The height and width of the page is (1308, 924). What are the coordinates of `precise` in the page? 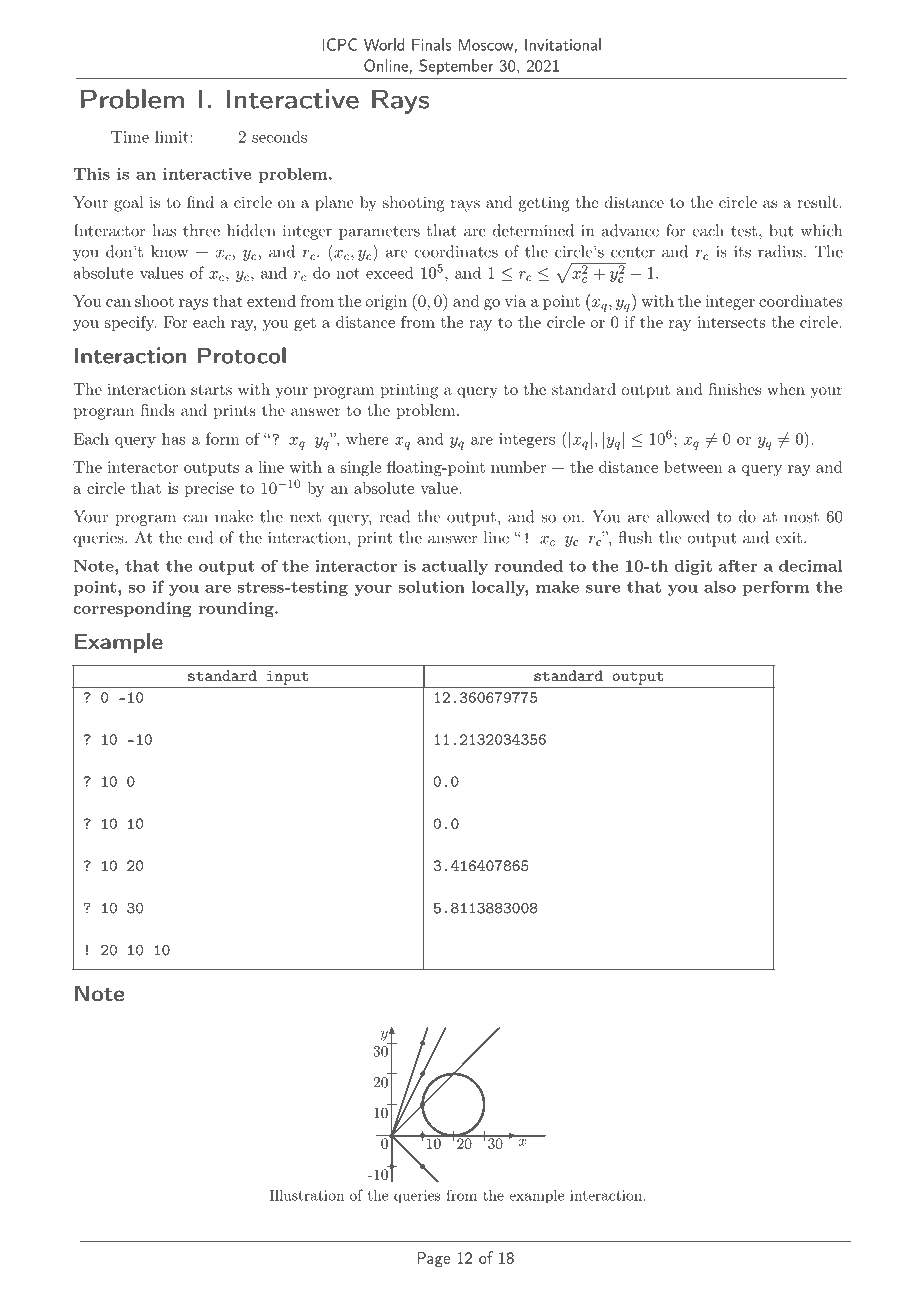 It's located at (209, 489).
